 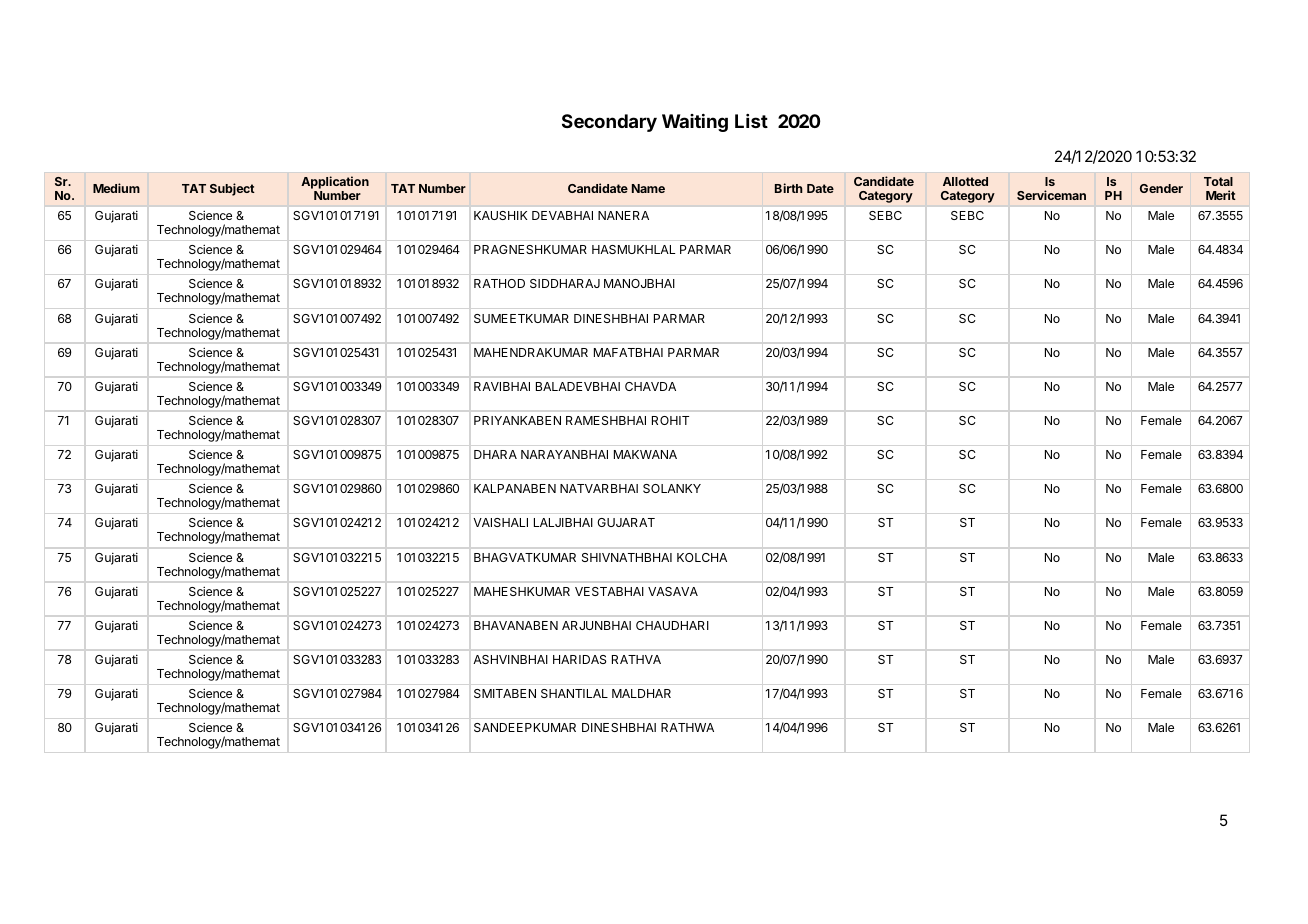 What do you see at coordinates (1051, 195) in the page?
I see `Serviceman` at bounding box center [1051, 195].
